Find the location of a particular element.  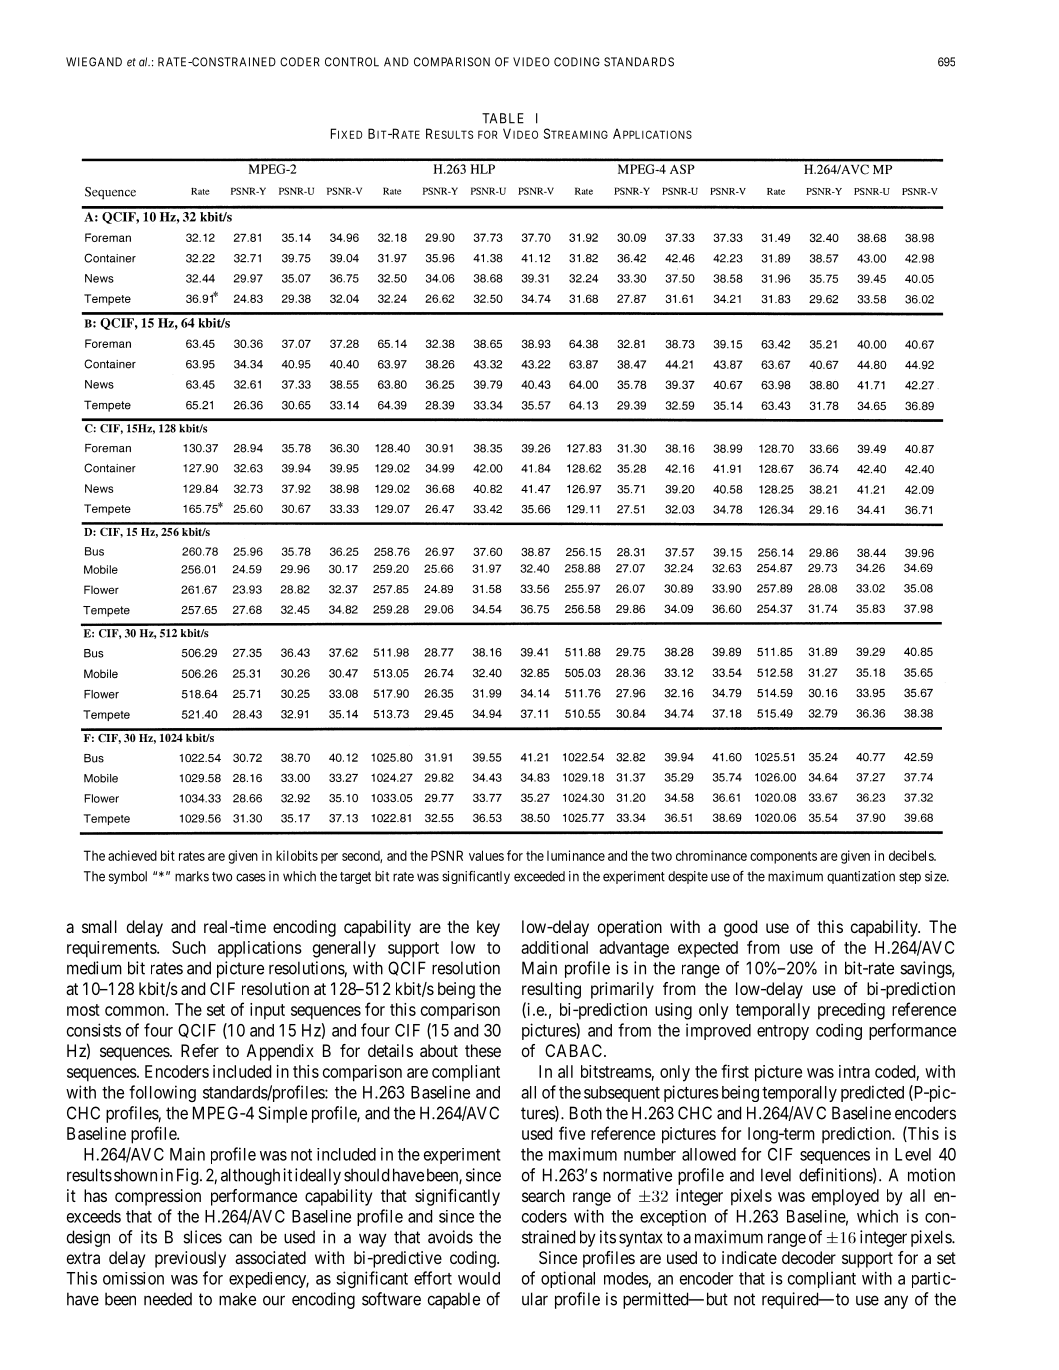

chrominance is located at coordinates (711, 855).
